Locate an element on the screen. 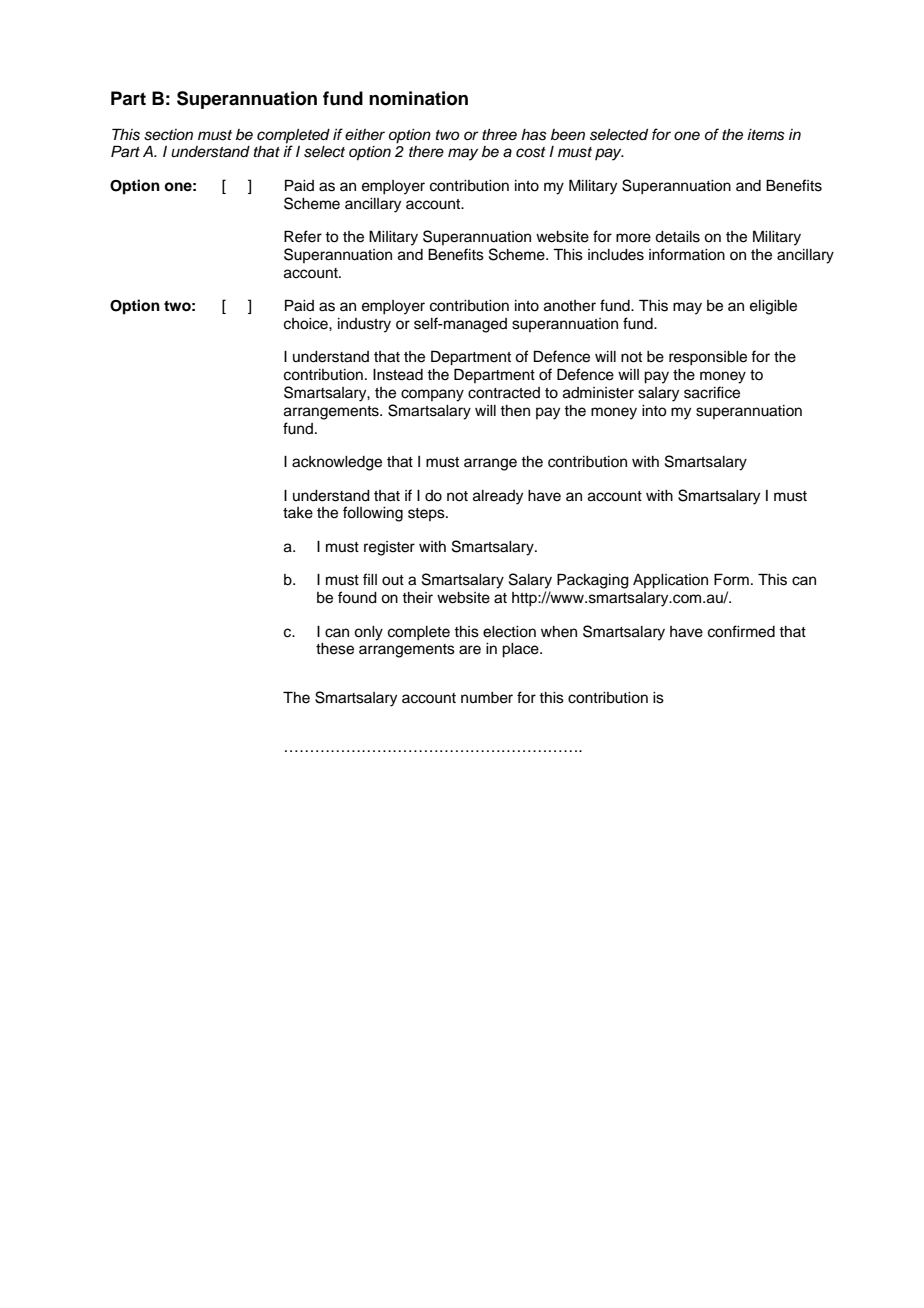  Application is located at coordinates (670, 581).
